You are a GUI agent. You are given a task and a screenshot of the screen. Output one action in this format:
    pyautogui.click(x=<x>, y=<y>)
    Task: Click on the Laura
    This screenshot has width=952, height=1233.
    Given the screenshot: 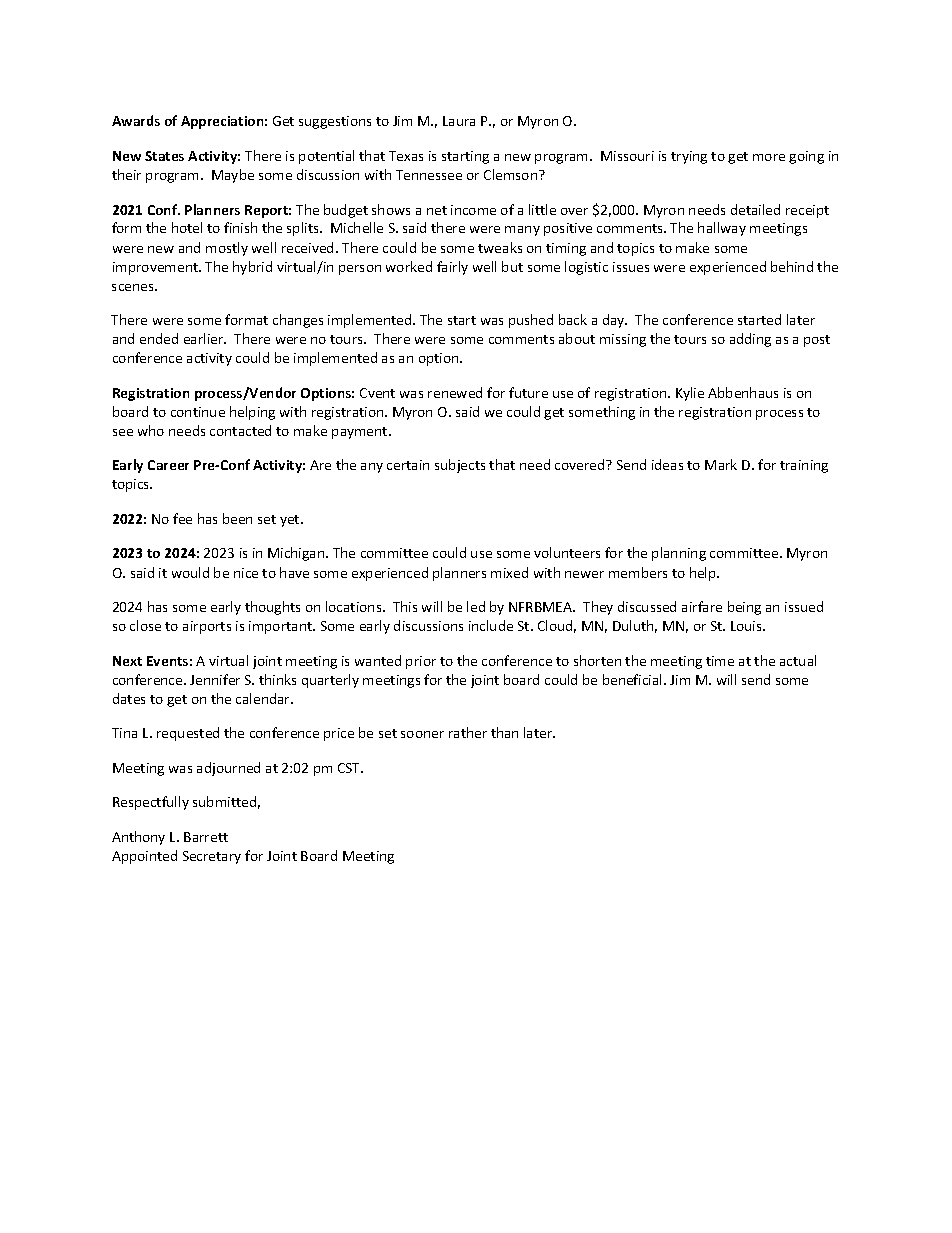 What is the action you would take?
    pyautogui.click(x=459, y=121)
